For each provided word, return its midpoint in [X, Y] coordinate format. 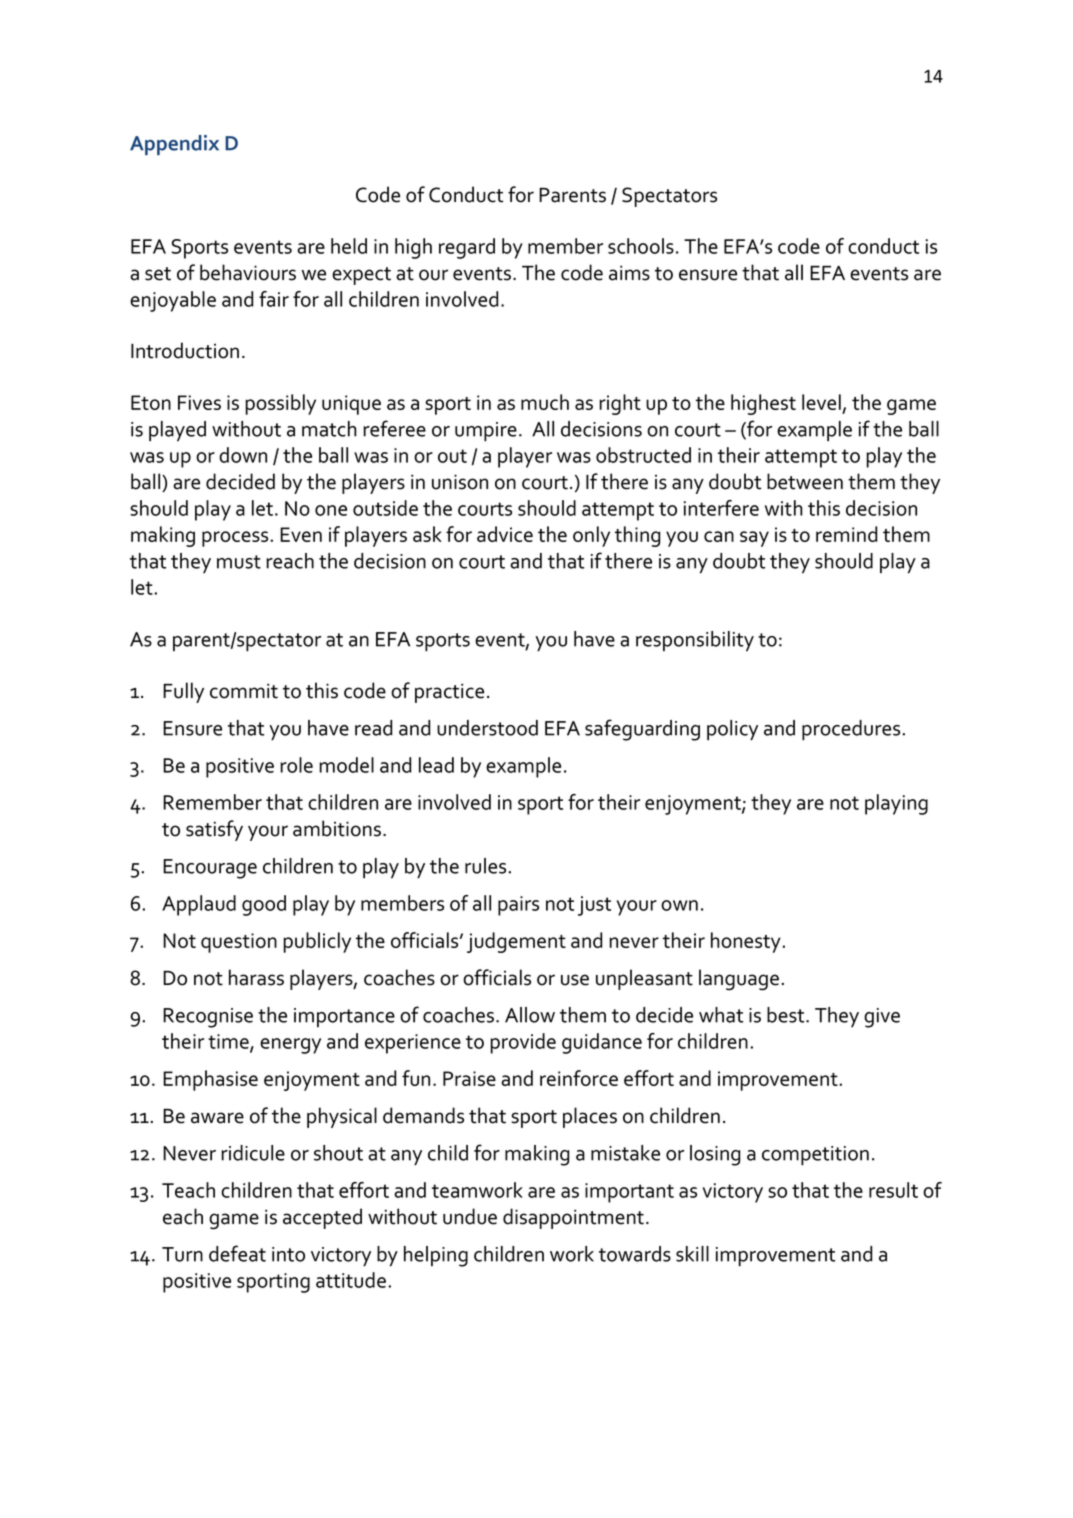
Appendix [174, 145]
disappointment [573, 1218]
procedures [851, 730]
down [243, 455]
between [805, 481]
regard [467, 248]
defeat [237, 1253]
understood [487, 728]
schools [641, 246]
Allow [530, 1015]
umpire [486, 432]
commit [244, 691]
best [787, 1015]
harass [256, 977]
